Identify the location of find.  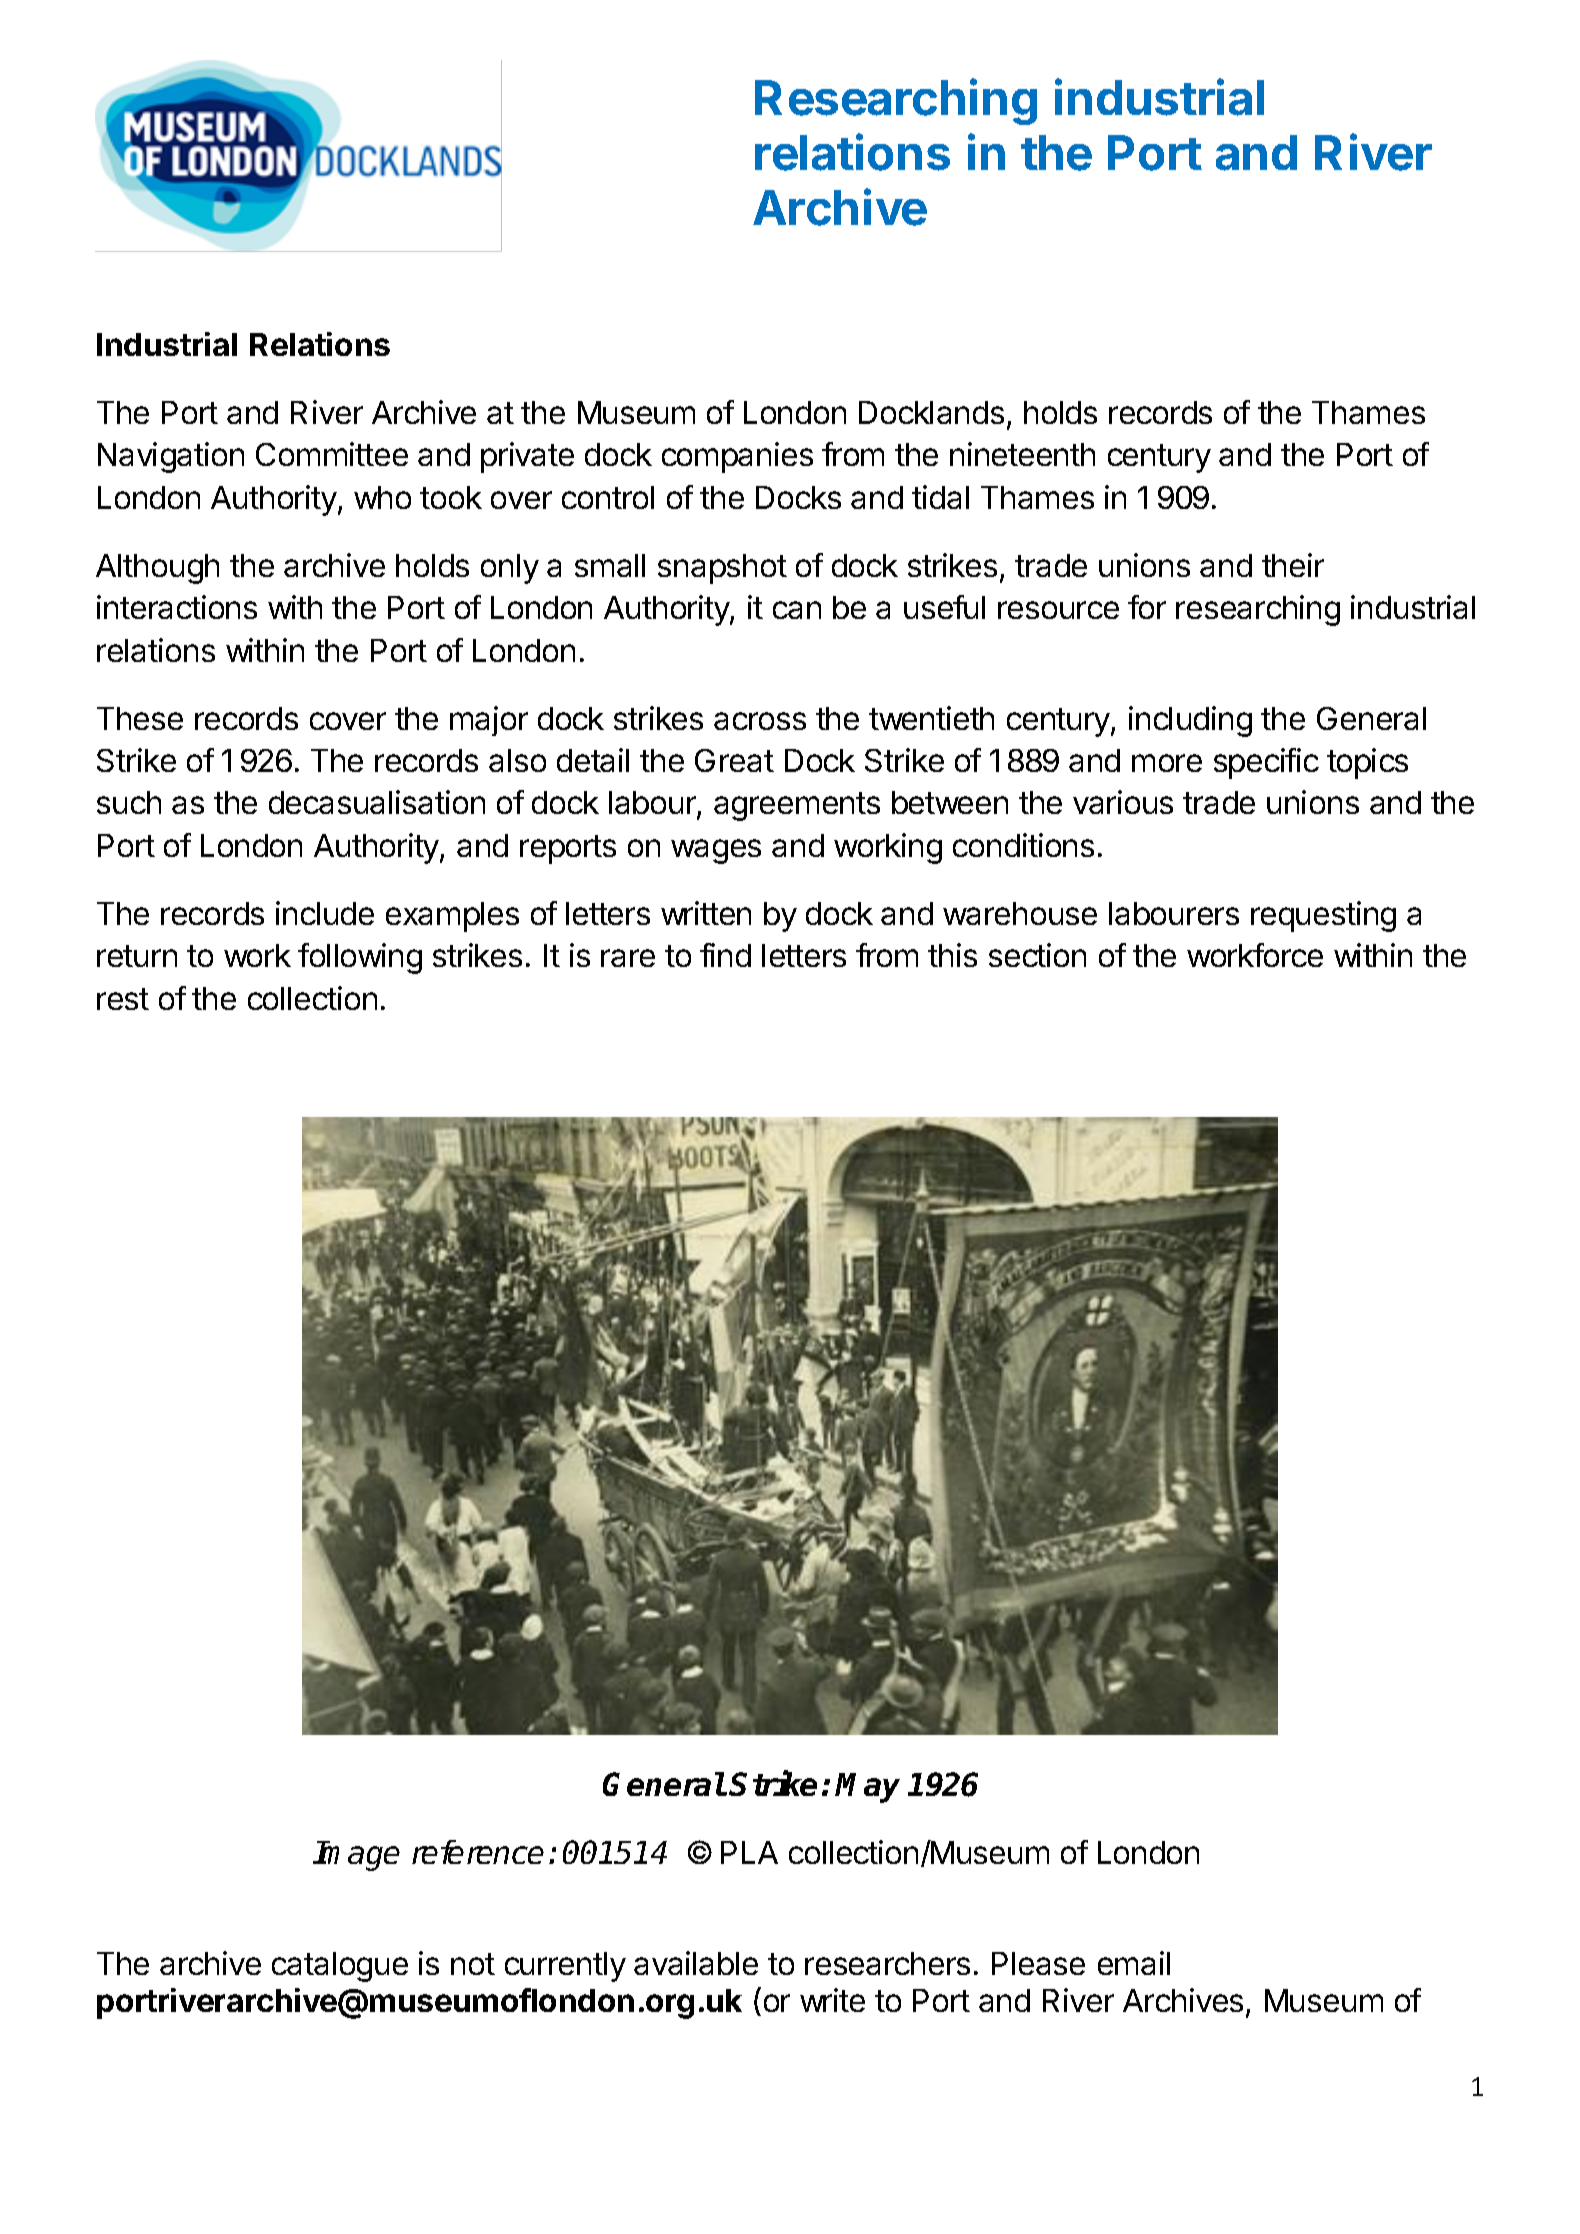
(725, 955).
